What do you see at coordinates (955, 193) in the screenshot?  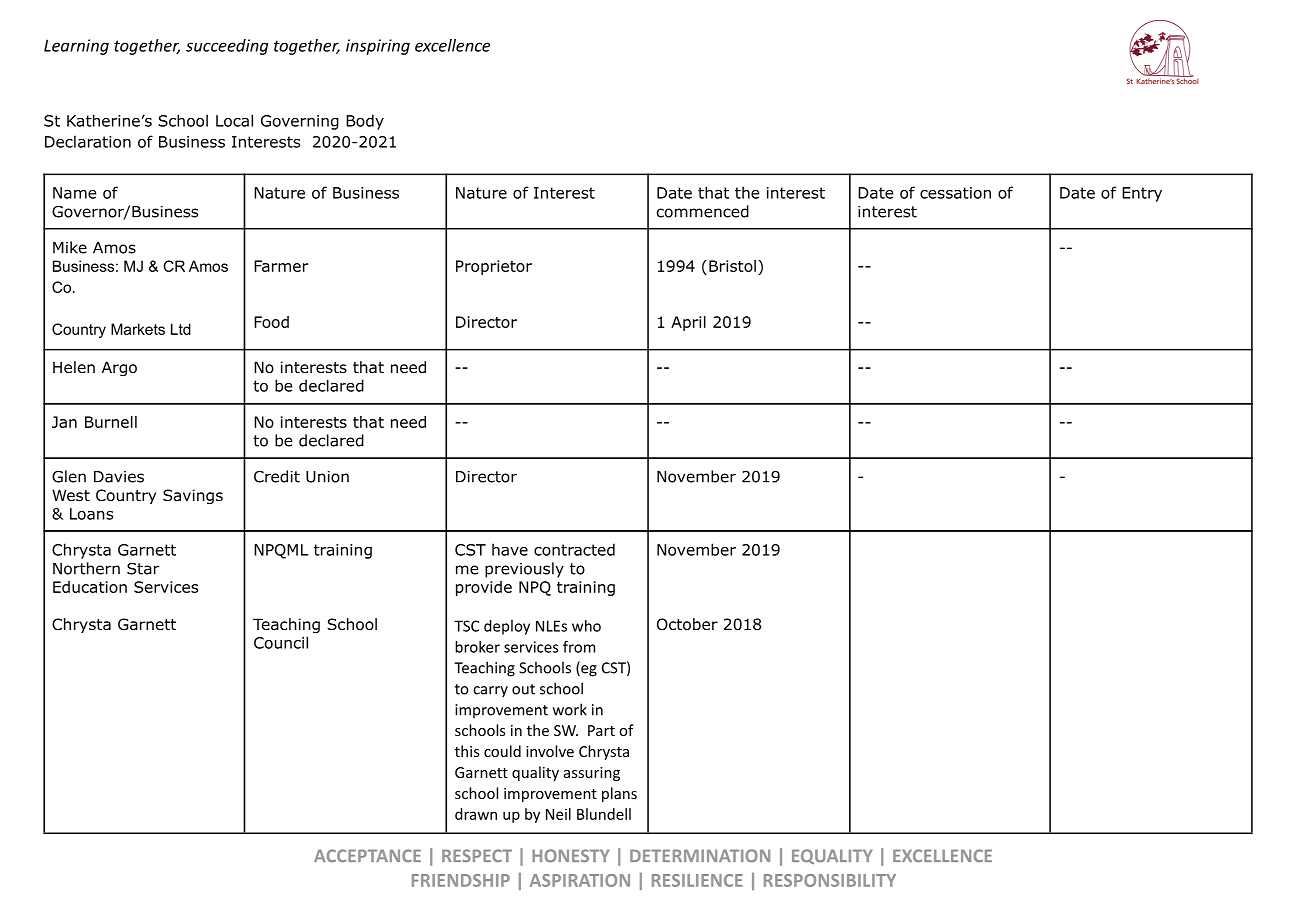 I see `cessation` at bounding box center [955, 193].
